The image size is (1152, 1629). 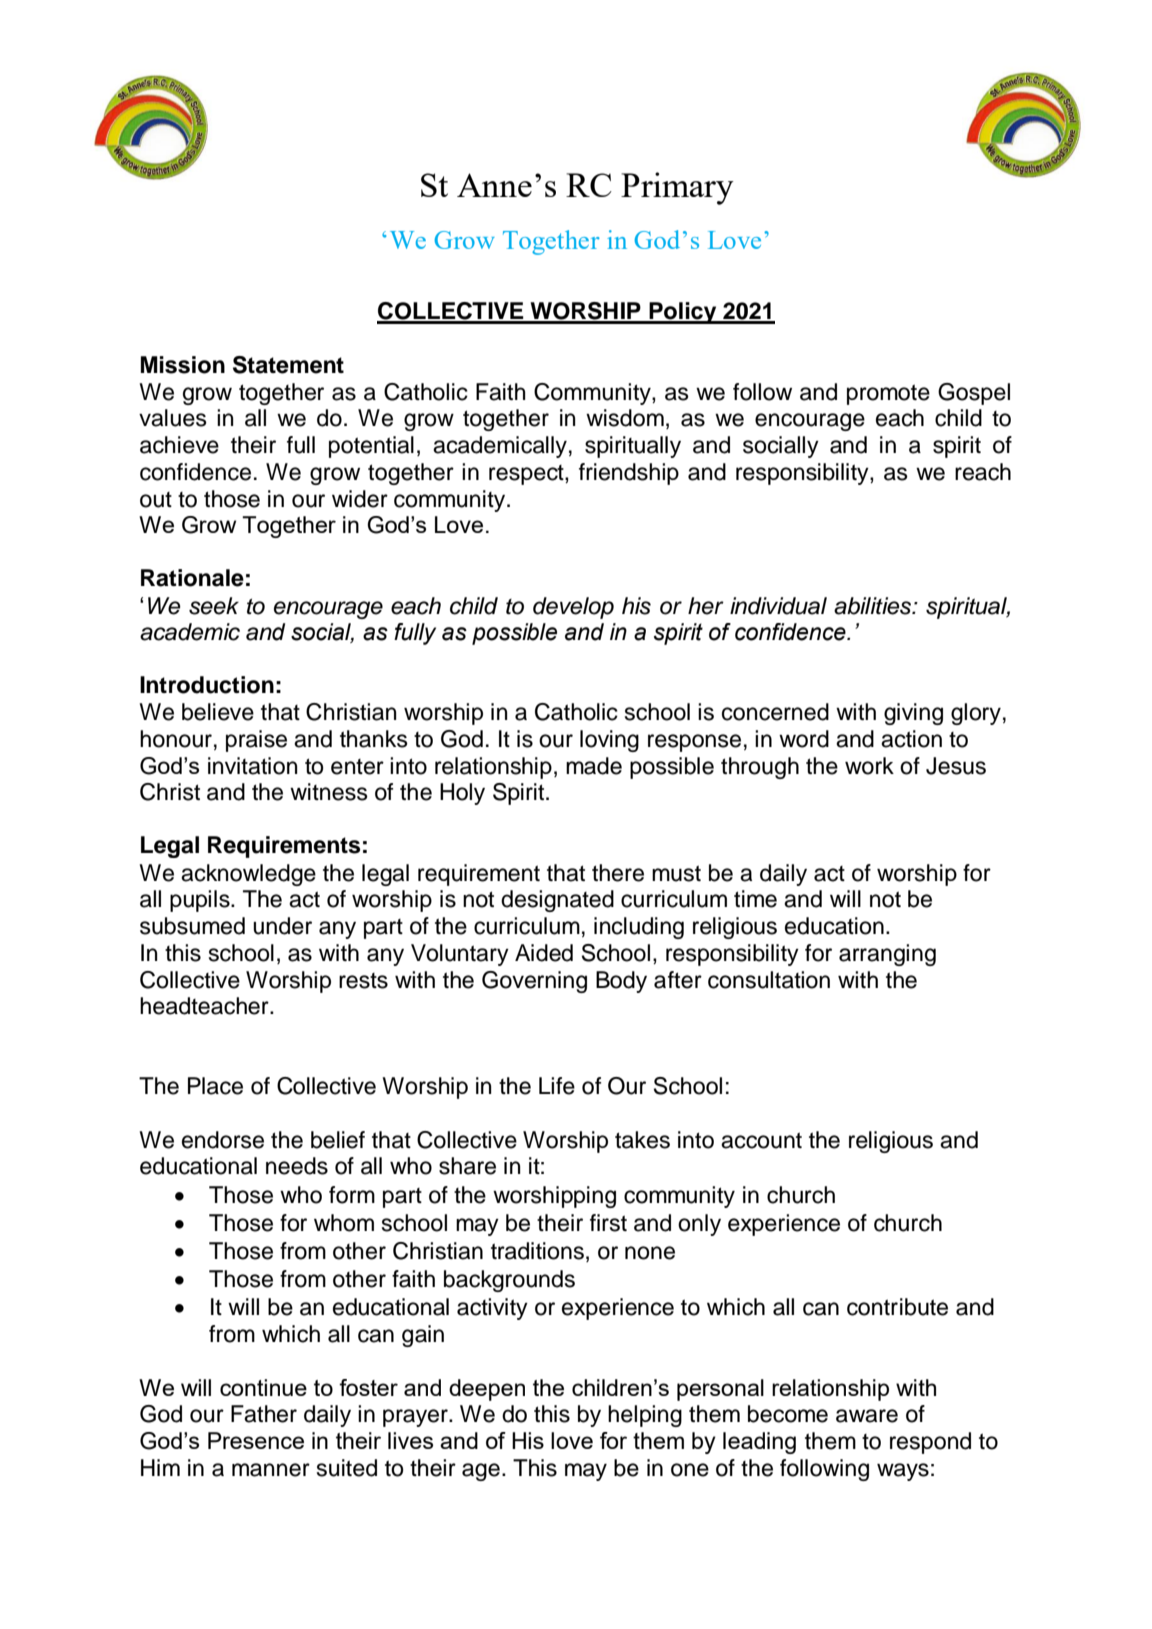 What do you see at coordinates (288, 365) in the screenshot?
I see `Statement` at bounding box center [288, 365].
